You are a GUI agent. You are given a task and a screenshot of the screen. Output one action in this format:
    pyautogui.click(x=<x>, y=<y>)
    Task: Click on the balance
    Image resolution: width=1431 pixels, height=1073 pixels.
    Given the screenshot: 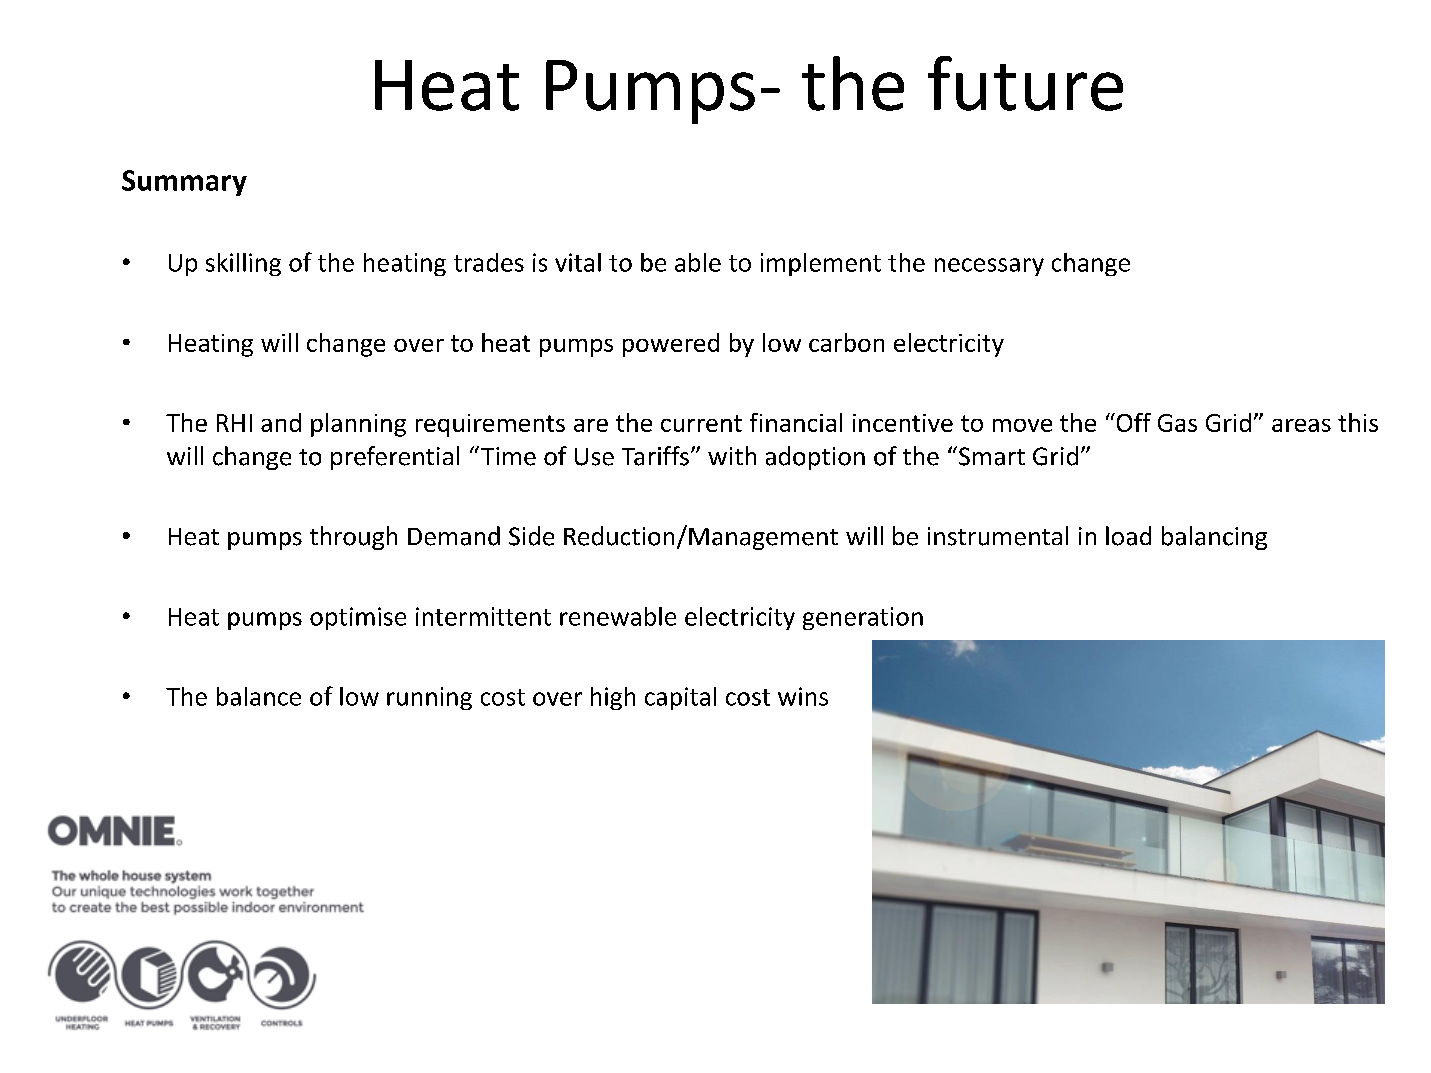 What is the action you would take?
    pyautogui.click(x=259, y=696)
